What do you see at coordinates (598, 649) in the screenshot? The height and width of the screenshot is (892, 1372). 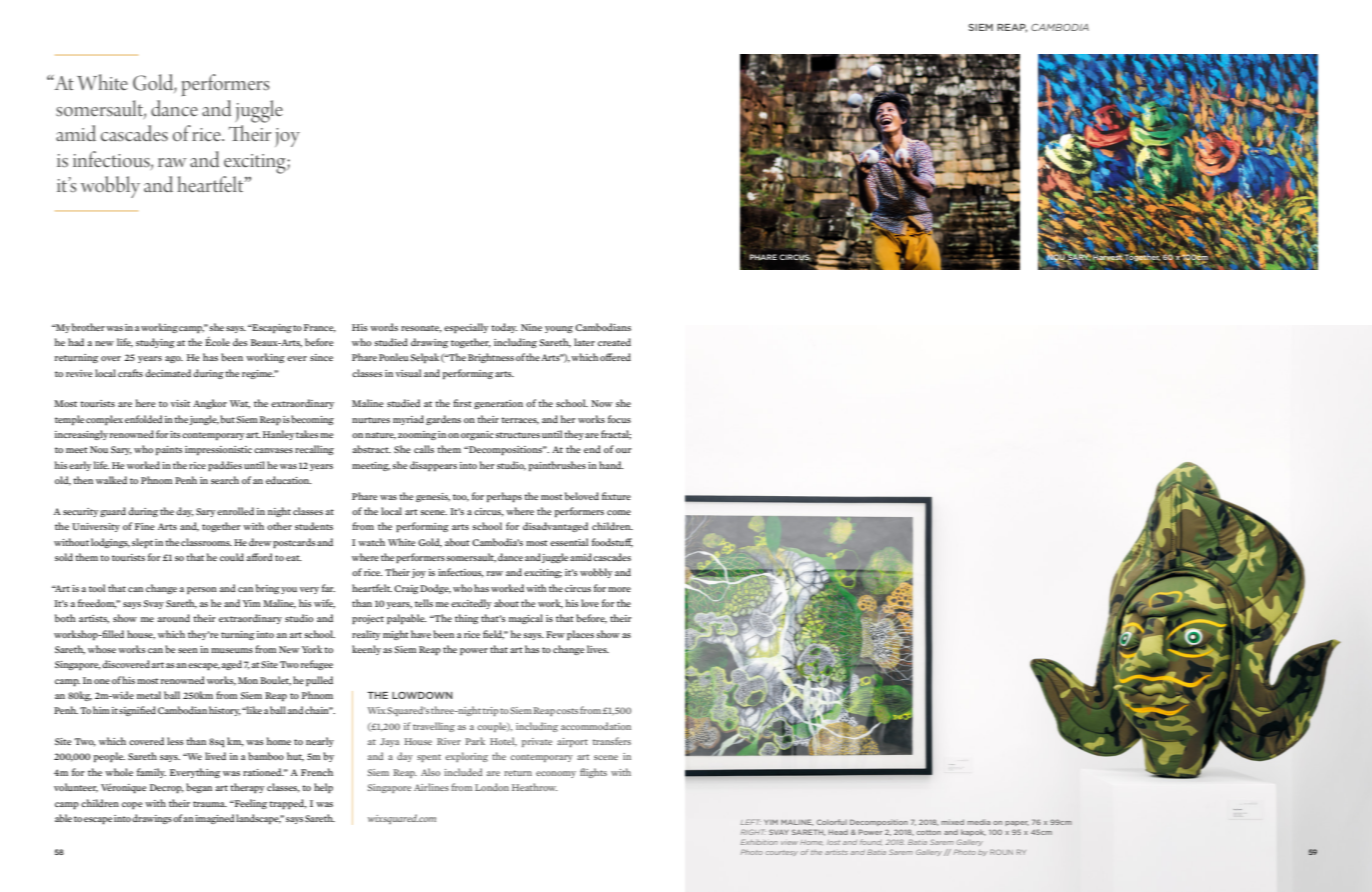 I see `lives` at bounding box center [598, 649].
